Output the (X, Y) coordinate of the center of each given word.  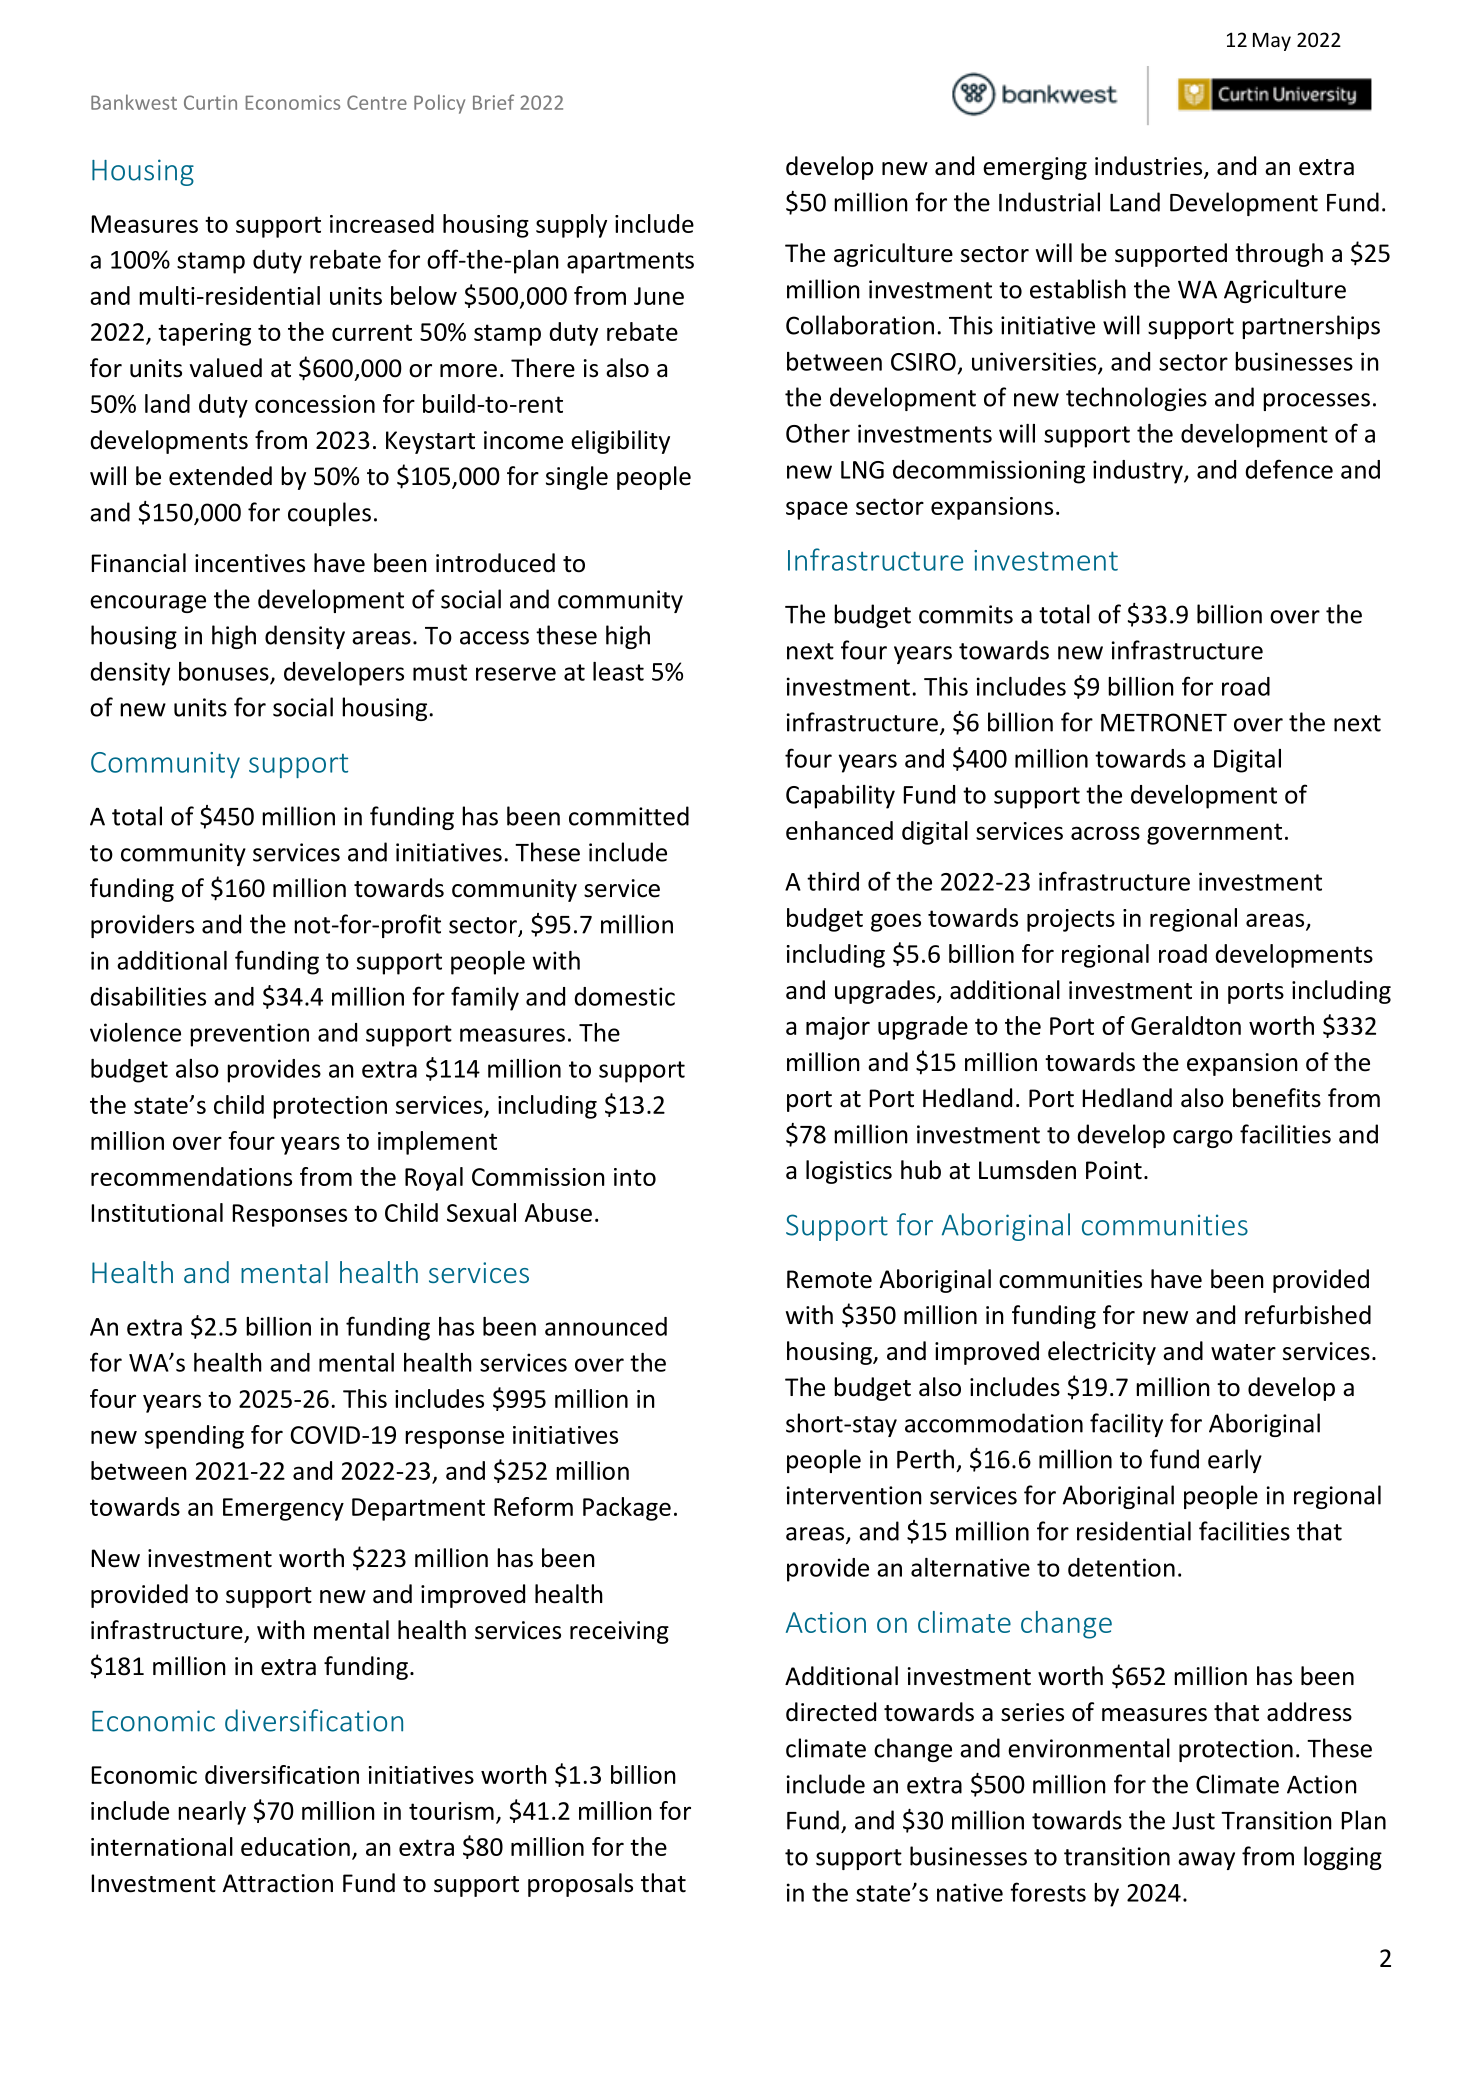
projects (1071, 920)
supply (571, 226)
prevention (249, 1035)
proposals (580, 1885)
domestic (624, 996)
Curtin (210, 102)
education (295, 1846)
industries (1150, 167)
